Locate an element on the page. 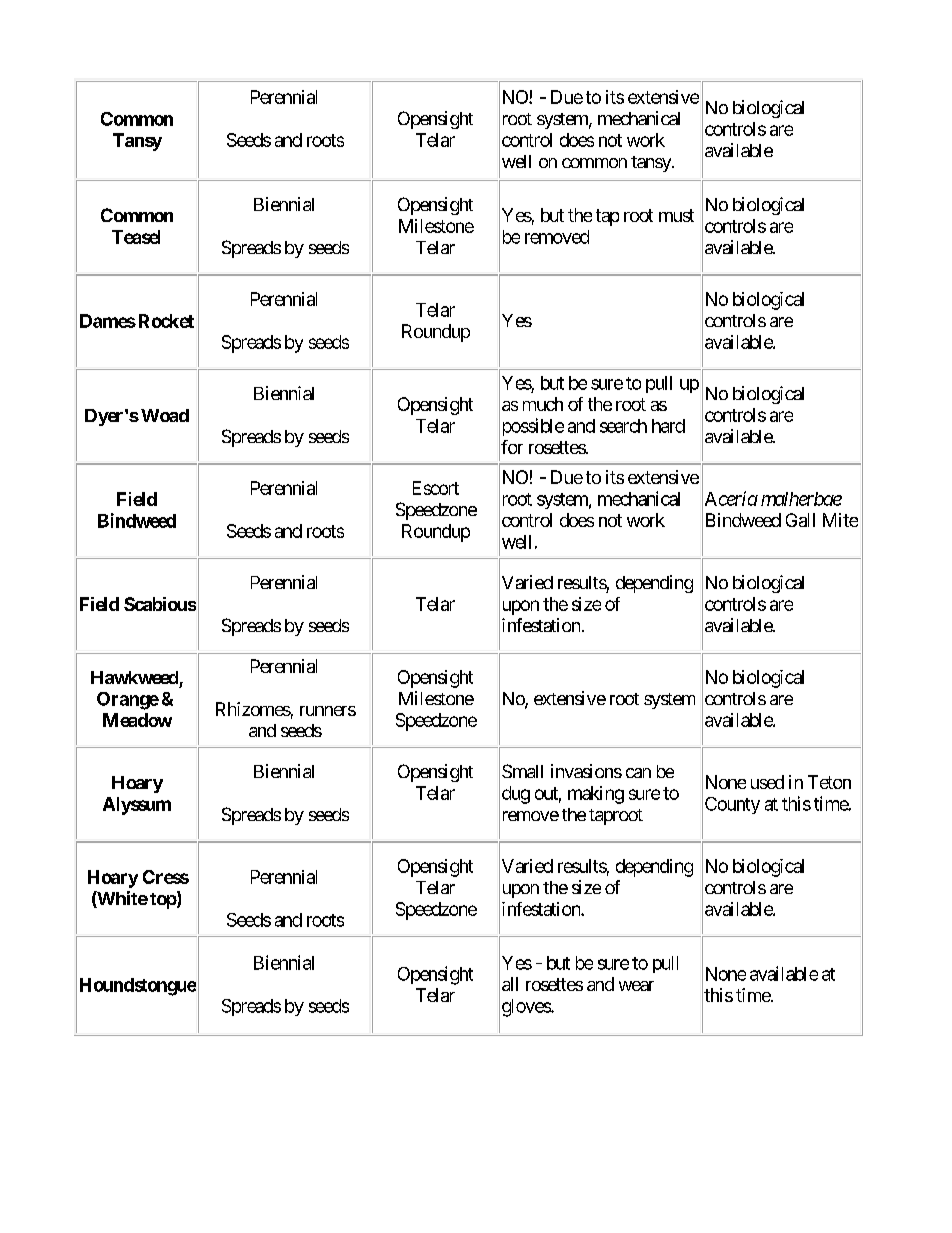 The height and width of the document is (1233, 952). Escort is located at coordinates (436, 488).
